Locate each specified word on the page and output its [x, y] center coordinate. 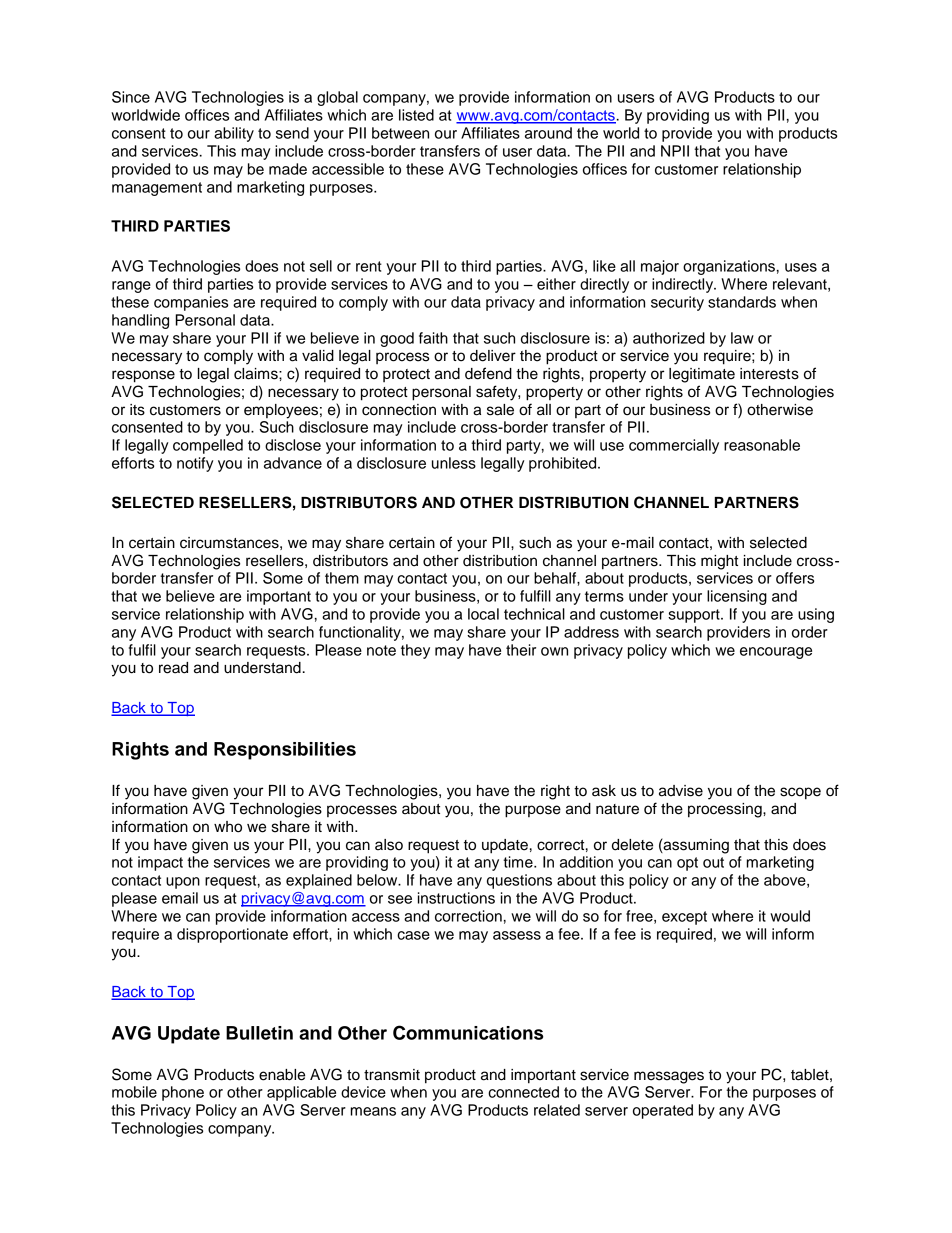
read [173, 668]
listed [416, 115]
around [548, 133]
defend [488, 373]
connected [523, 1092]
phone [183, 1093]
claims [257, 374]
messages [669, 1077]
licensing [737, 597]
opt [687, 864]
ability [234, 134]
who [228, 827]
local [483, 614]
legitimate [702, 375]
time [519, 862]
